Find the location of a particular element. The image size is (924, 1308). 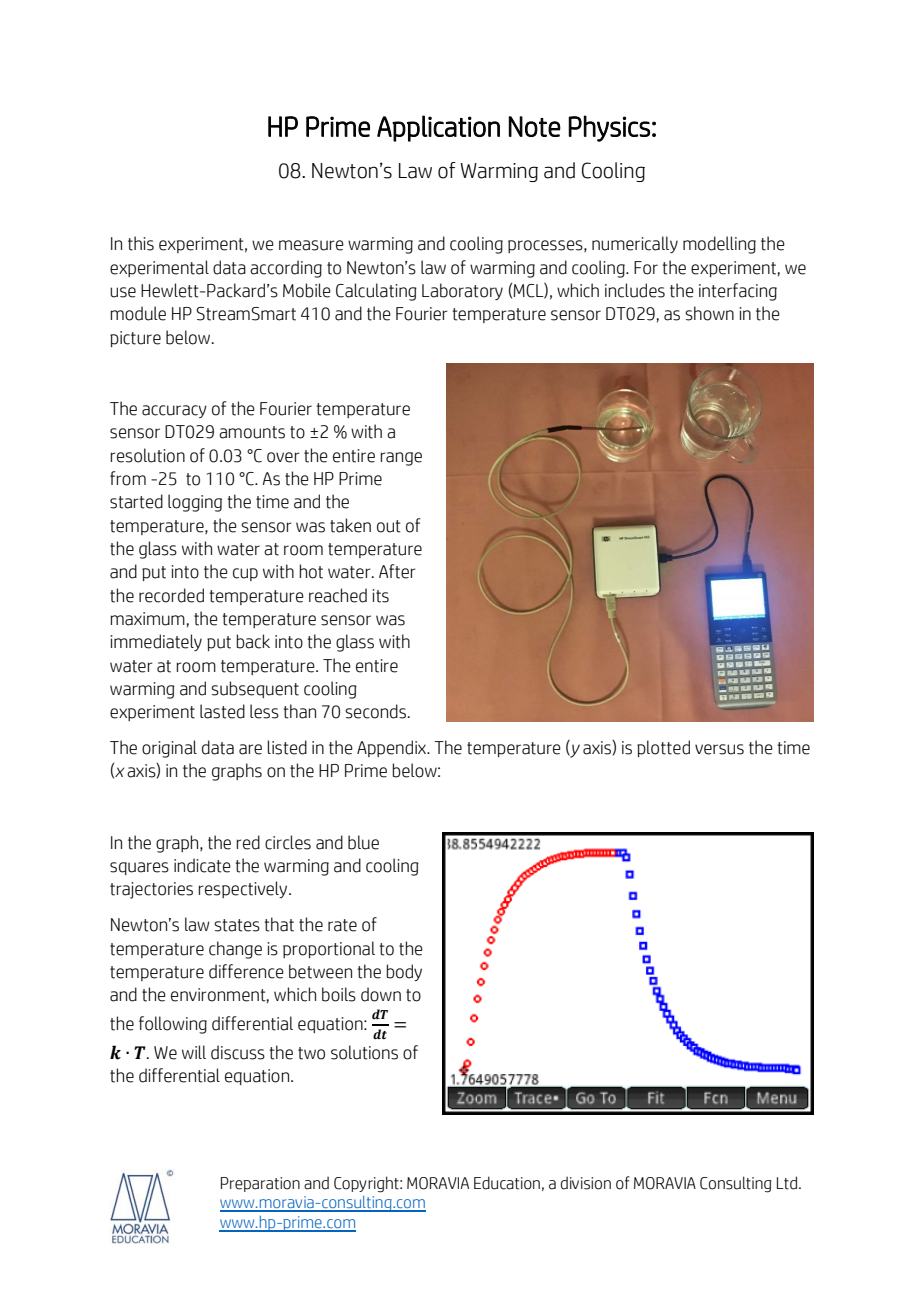

Ltd is located at coordinates (787, 1183).
